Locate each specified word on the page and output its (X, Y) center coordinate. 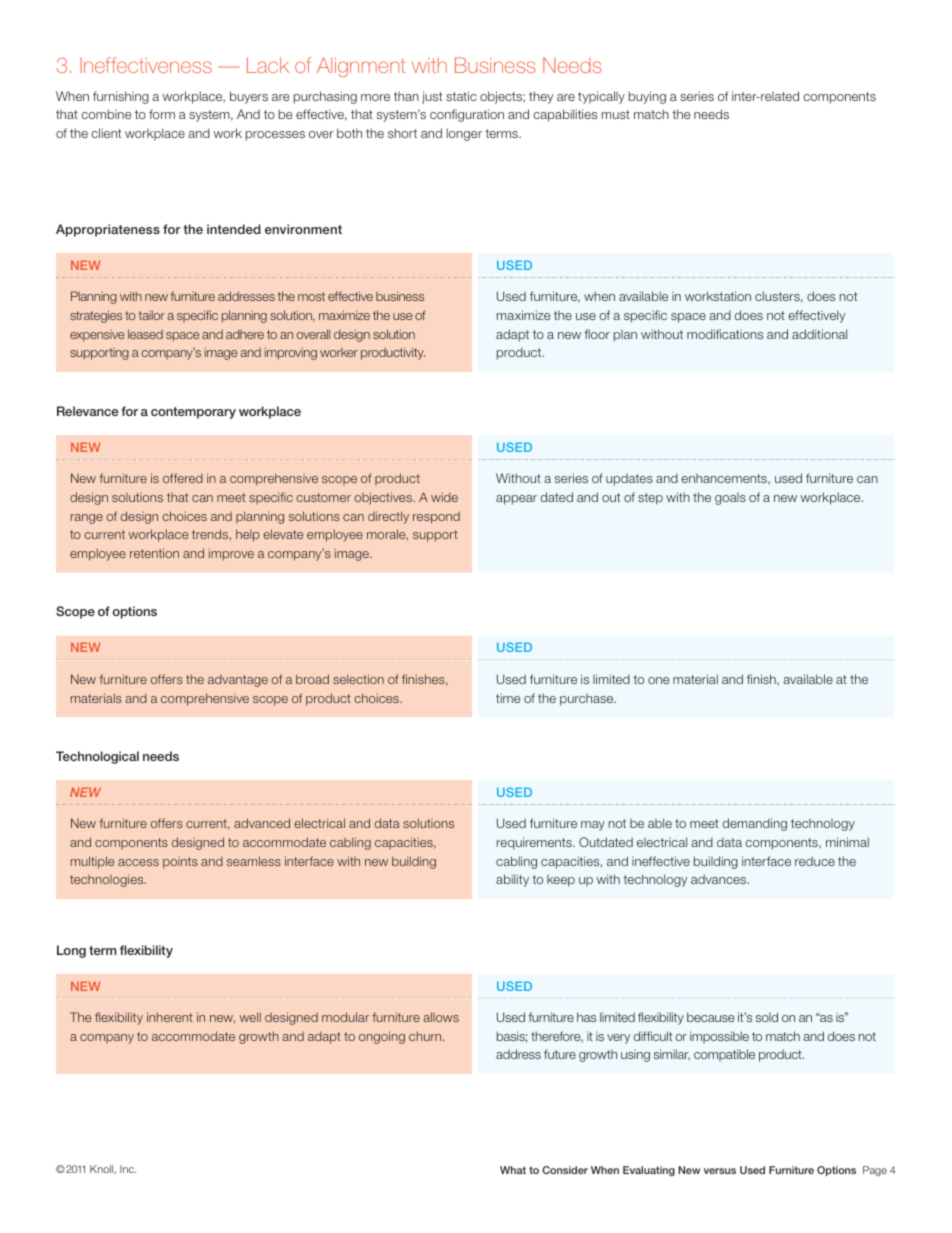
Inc (128, 1169)
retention (154, 553)
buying (647, 97)
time (508, 698)
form (162, 114)
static (461, 96)
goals (730, 499)
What (513, 1170)
